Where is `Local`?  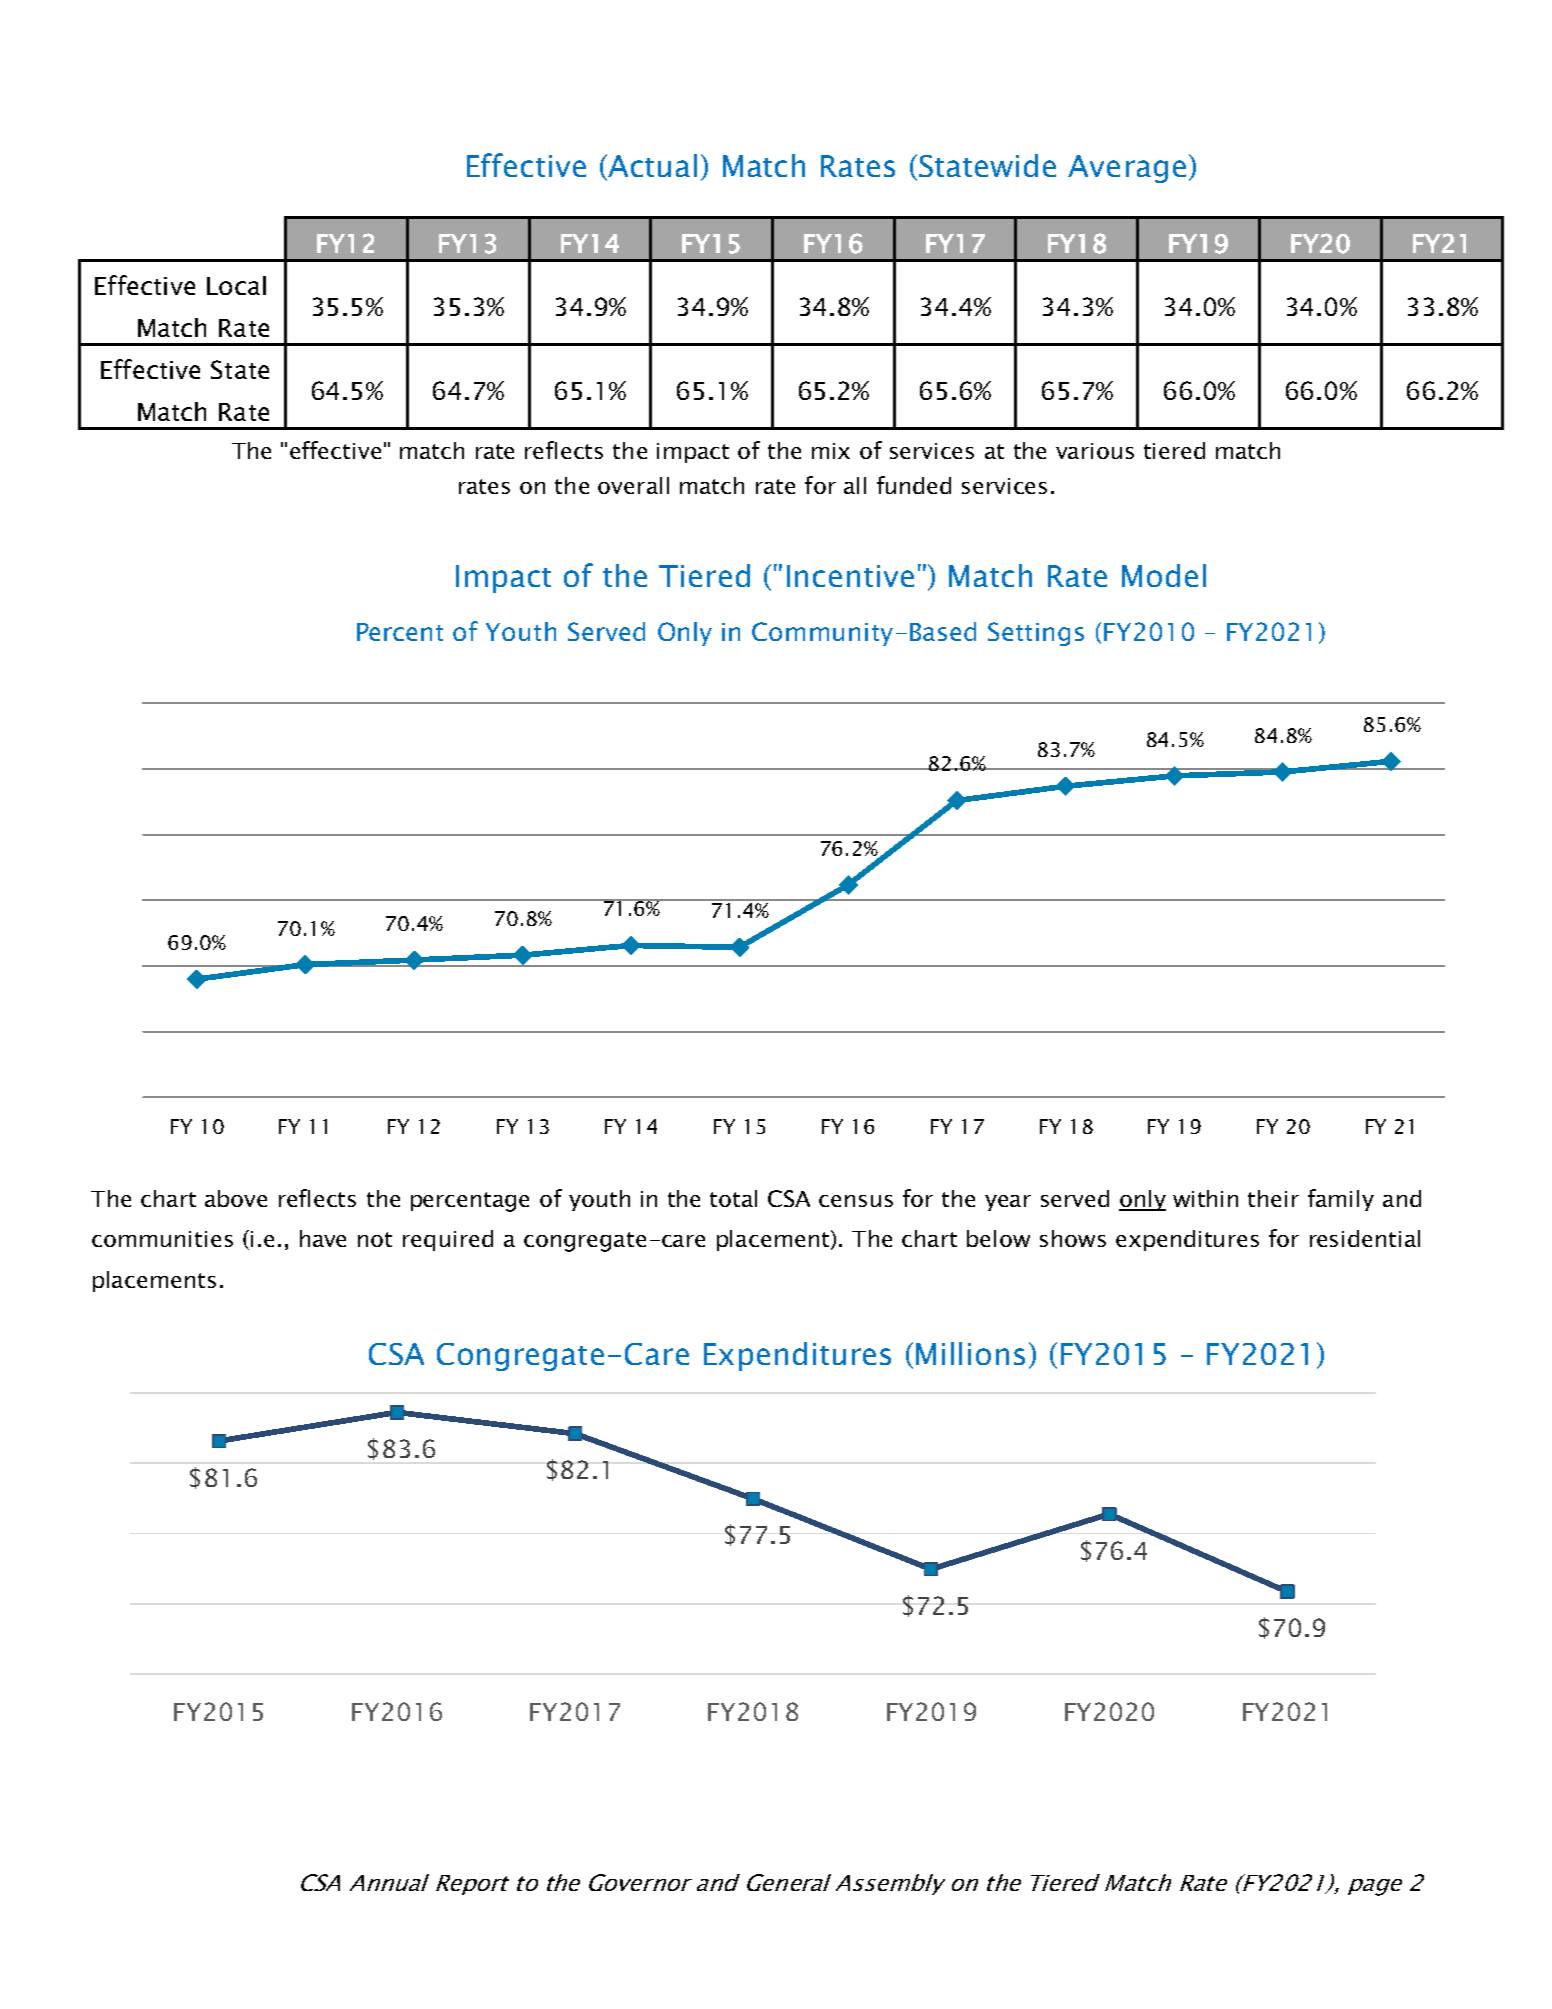 Local is located at coordinates (236, 285).
